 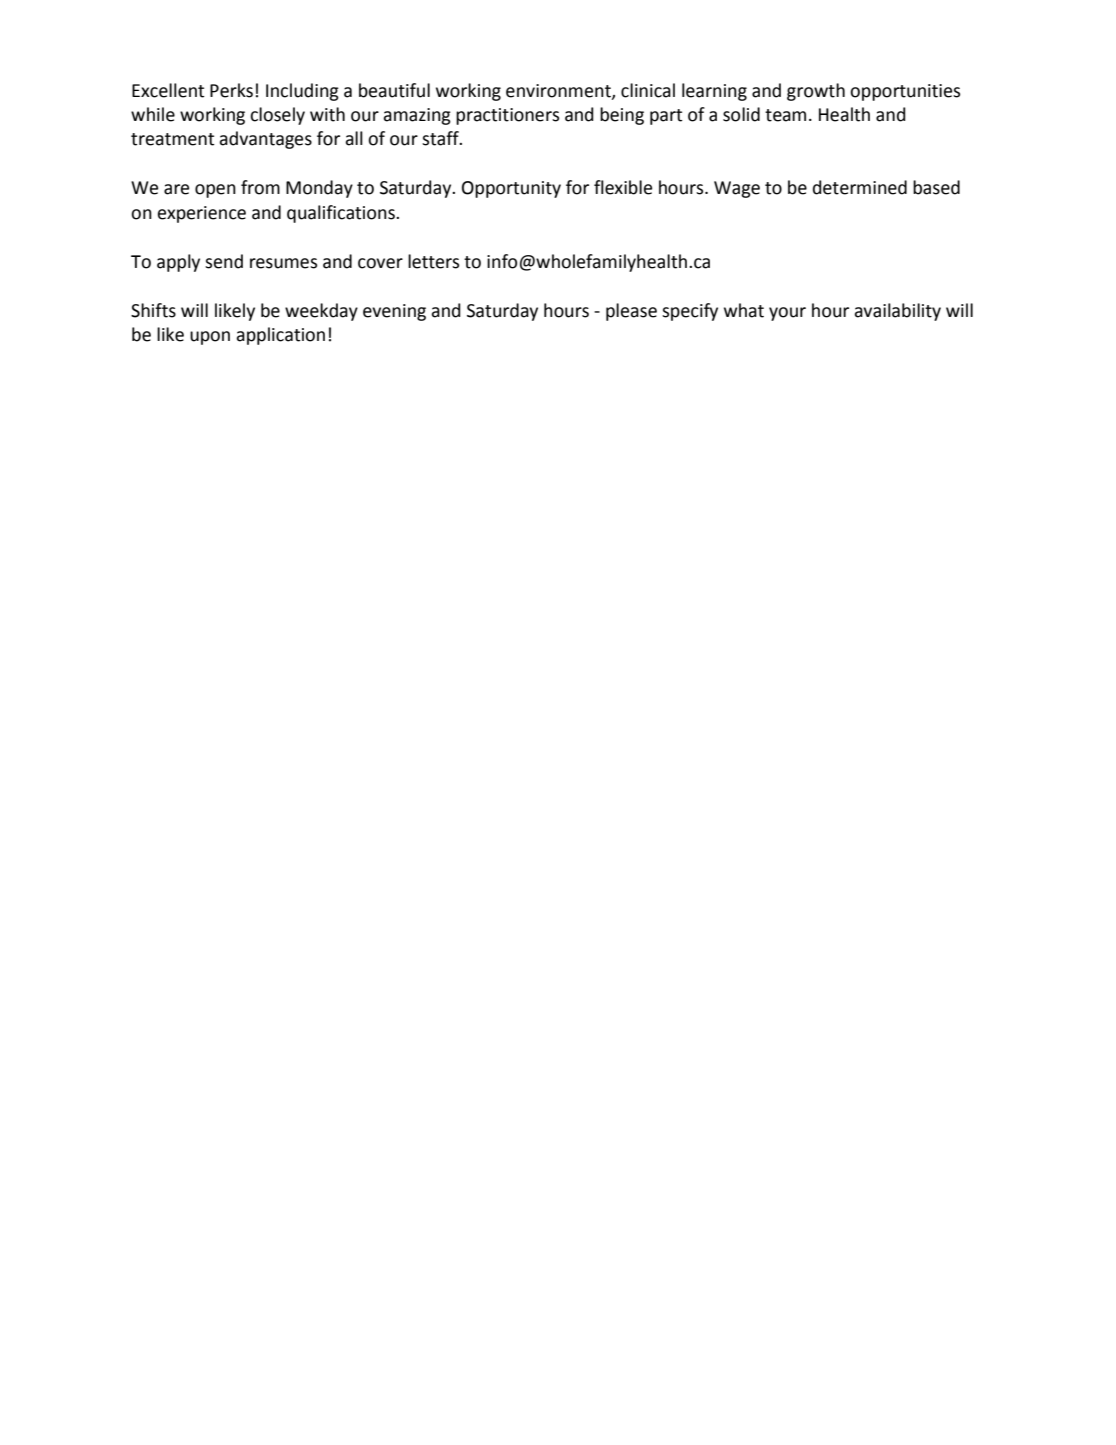 What do you see at coordinates (280, 336) in the page?
I see `application` at bounding box center [280, 336].
